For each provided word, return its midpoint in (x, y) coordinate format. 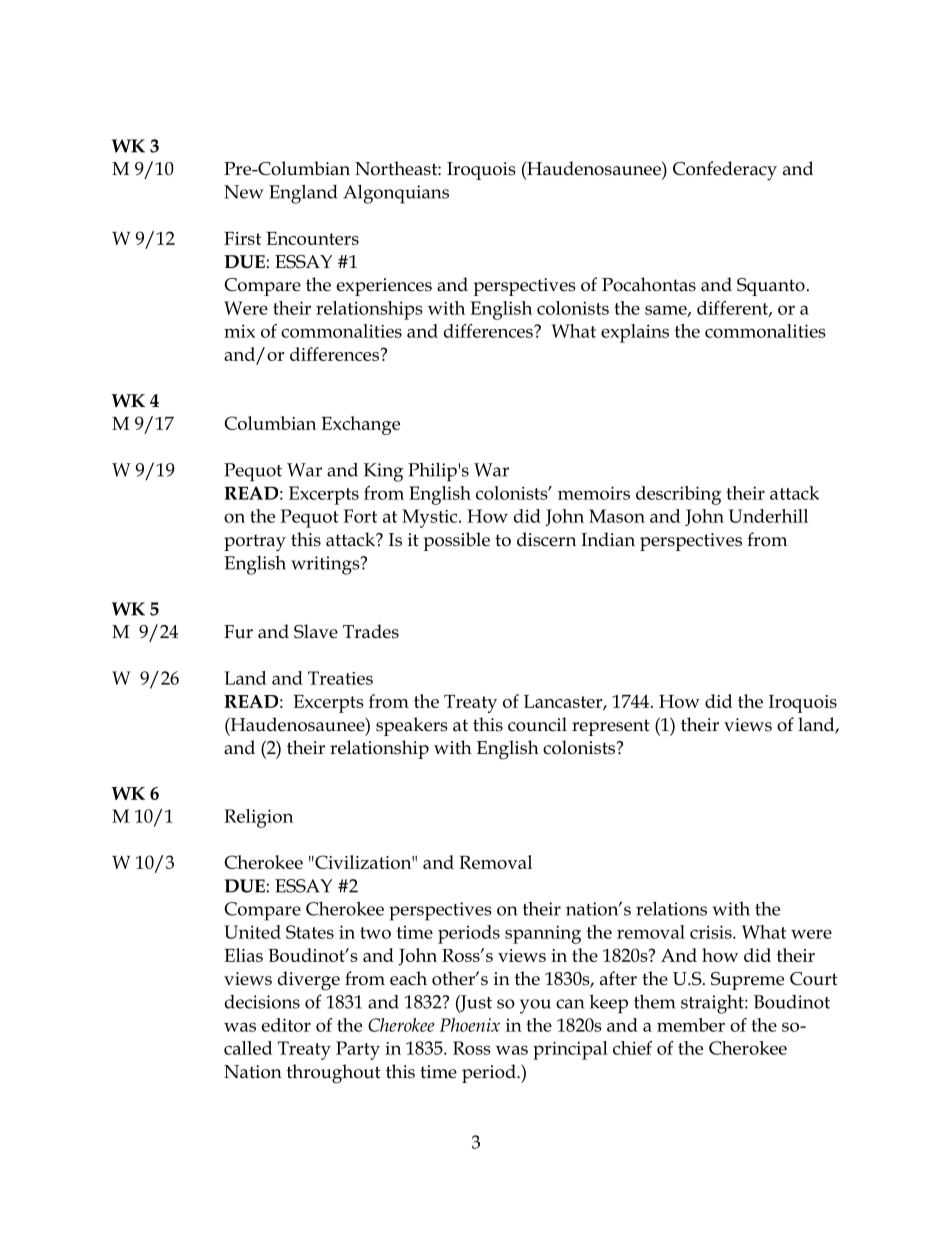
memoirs (594, 493)
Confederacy (725, 171)
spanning (543, 934)
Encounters (312, 238)
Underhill (768, 516)
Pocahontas (649, 284)
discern (546, 539)
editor (286, 1025)
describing (678, 495)
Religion (258, 818)
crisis (712, 932)
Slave (316, 631)
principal (570, 1050)
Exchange (360, 425)
